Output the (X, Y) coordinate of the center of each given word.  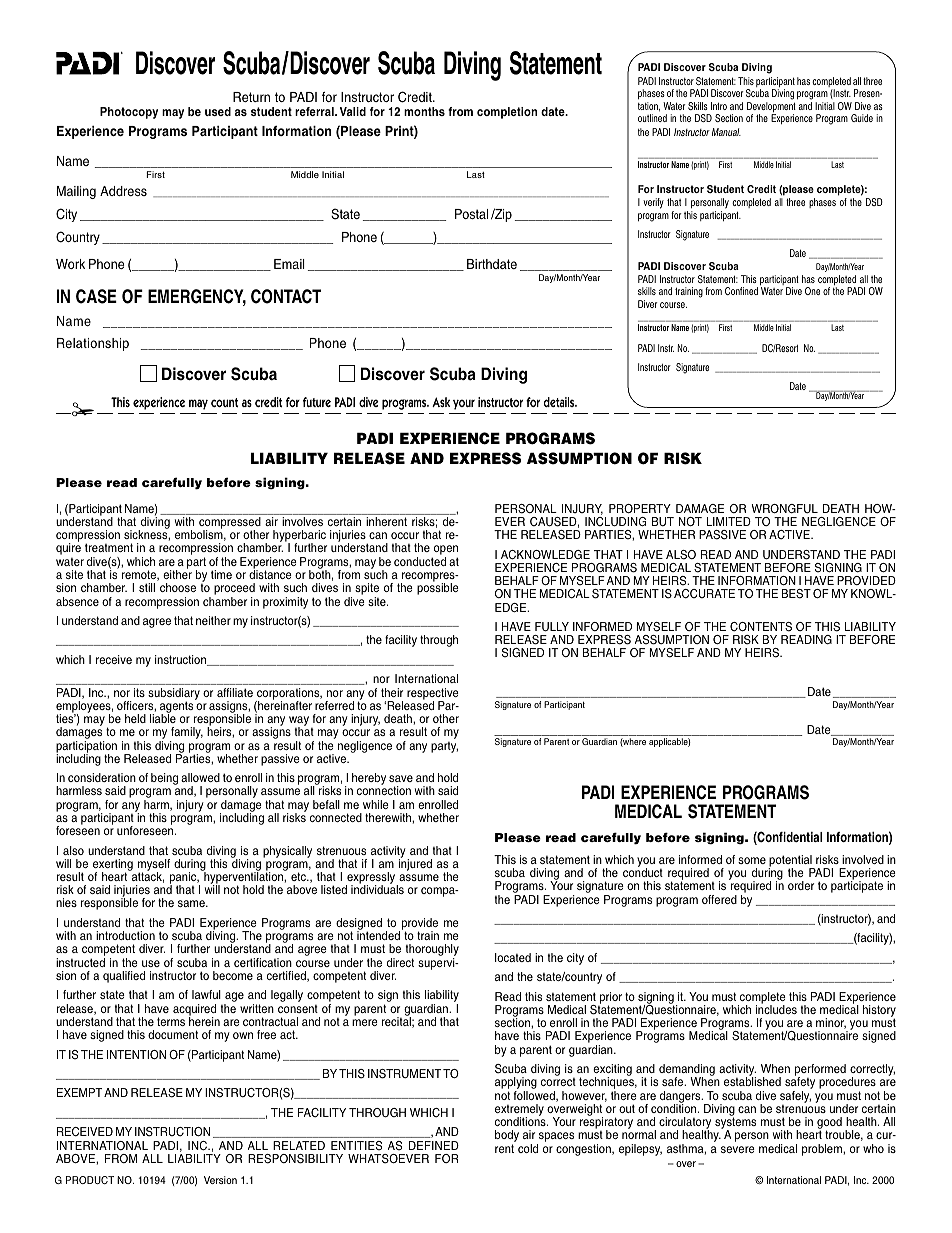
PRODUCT (90, 1180)
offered (719, 899)
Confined (741, 291)
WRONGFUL (784, 508)
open (445, 551)
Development (771, 108)
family (186, 734)
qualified (124, 977)
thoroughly (432, 951)
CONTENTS (761, 627)
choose (178, 587)
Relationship (93, 344)
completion (507, 113)
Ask (441, 402)
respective (433, 695)
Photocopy (129, 113)
